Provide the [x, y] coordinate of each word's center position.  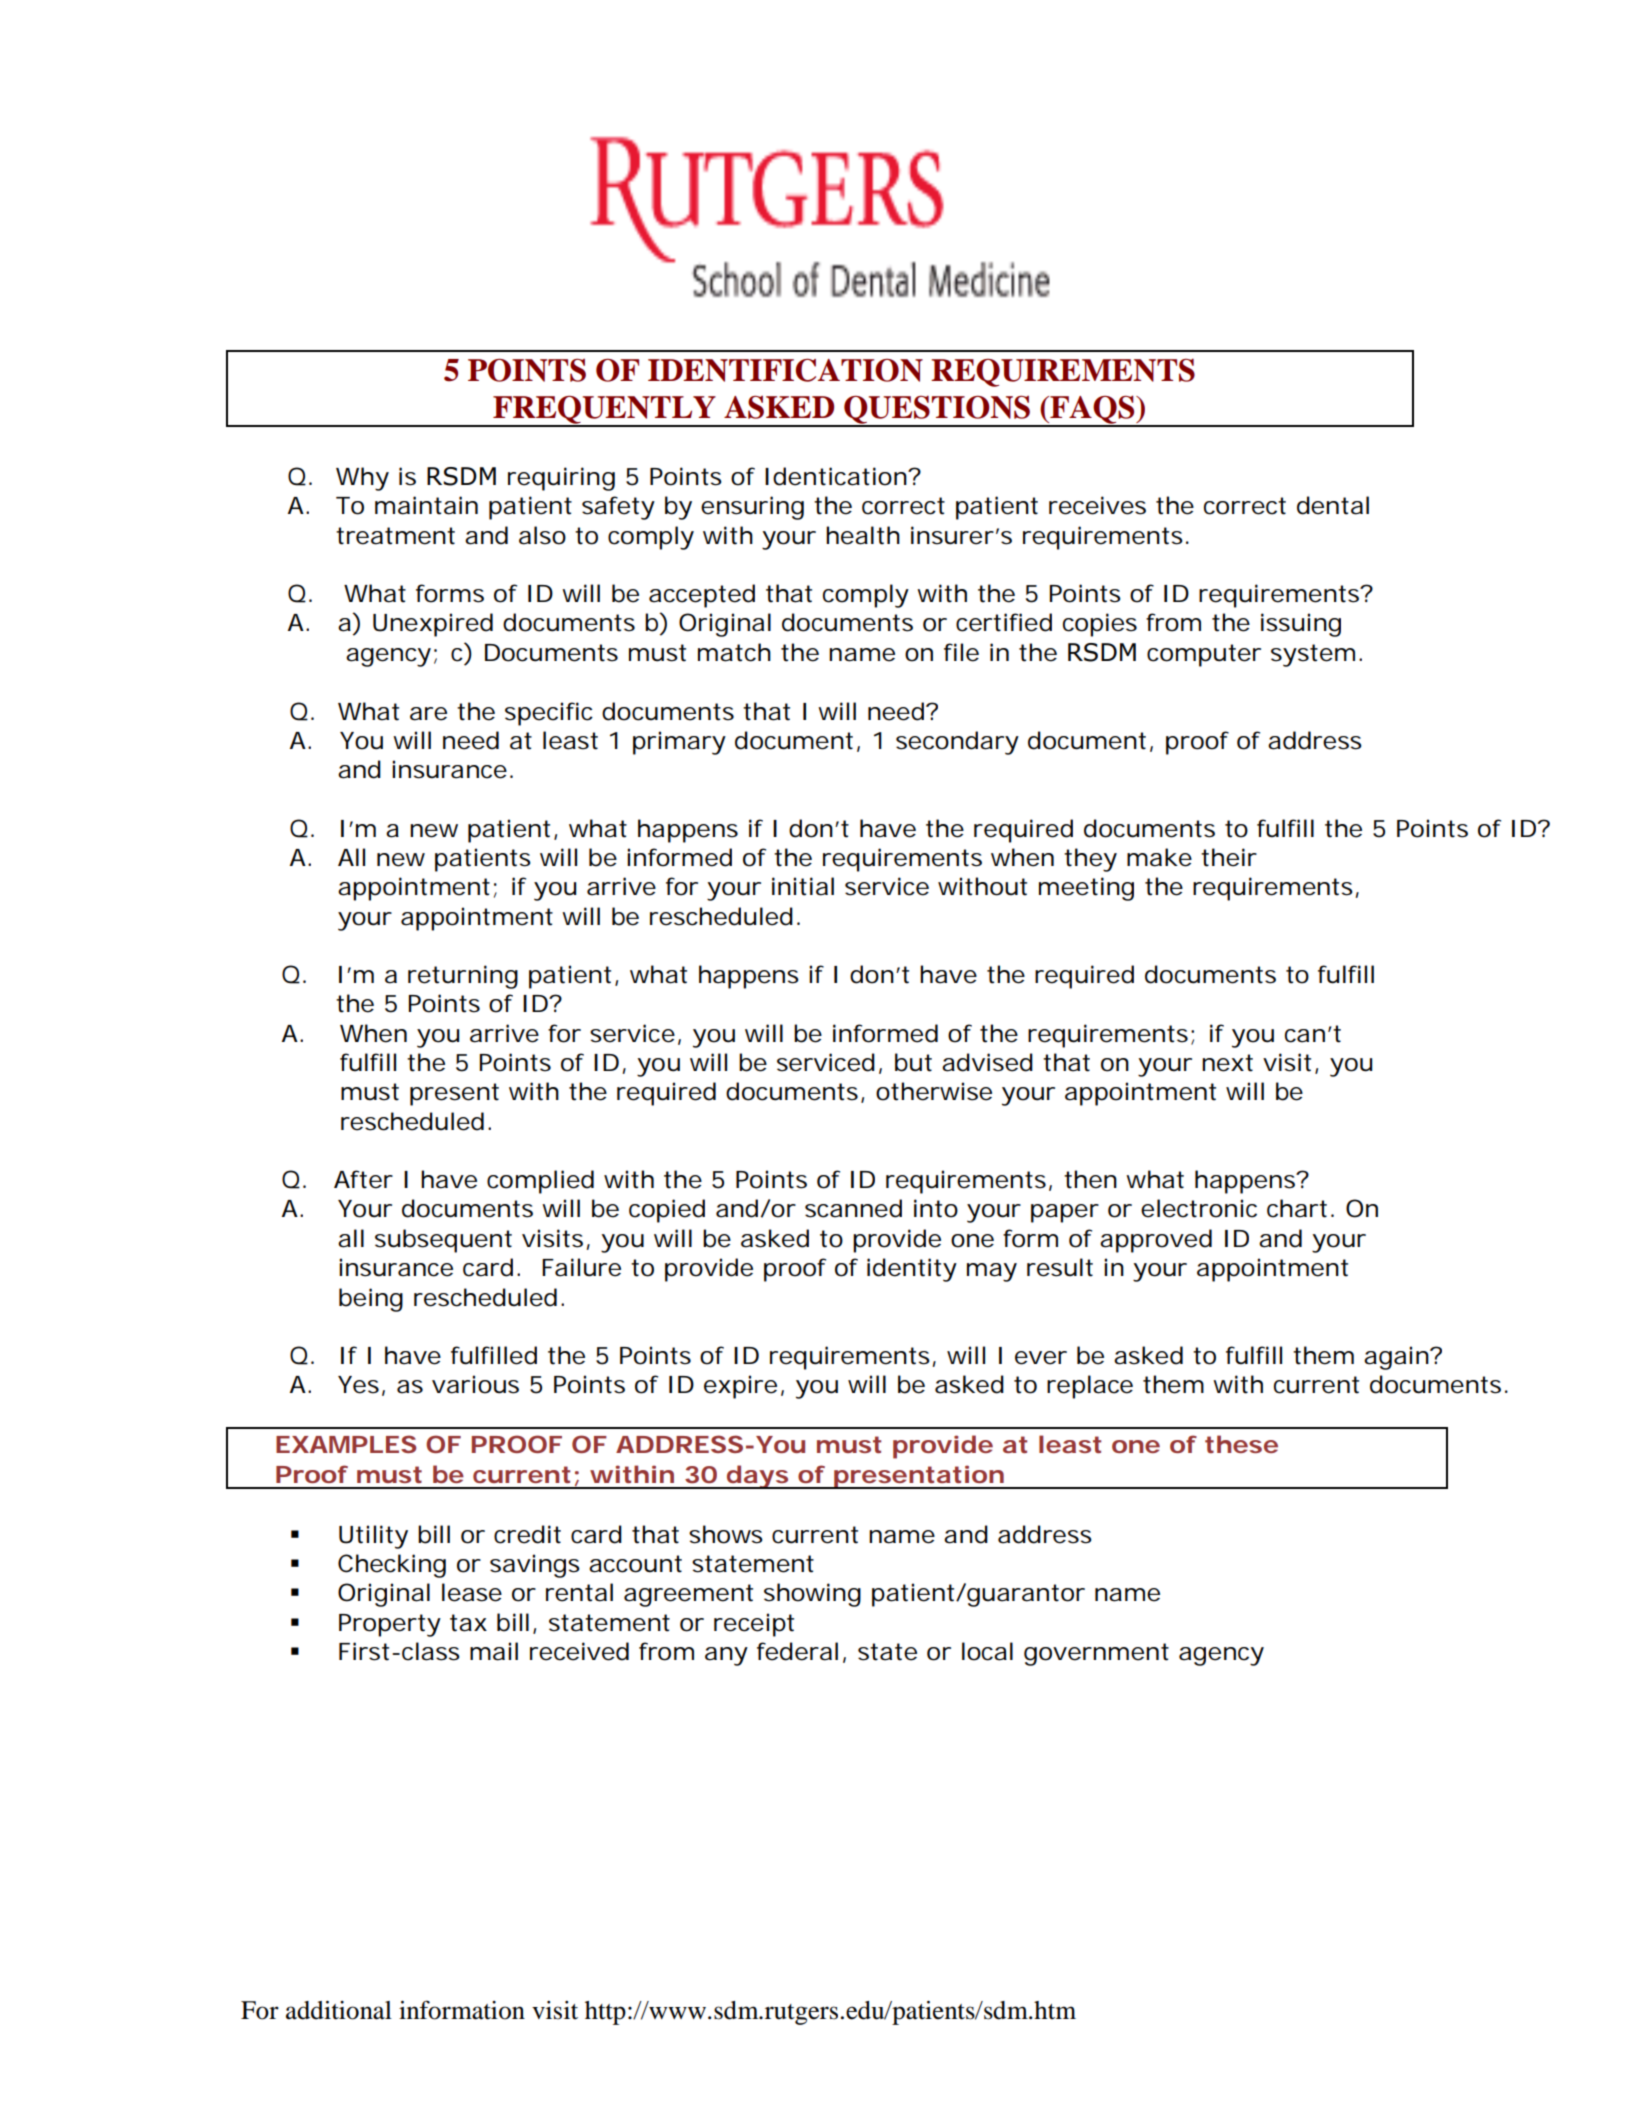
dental [1333, 505]
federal [797, 1651]
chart [1297, 1208]
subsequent [443, 1241]
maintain [426, 505]
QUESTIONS [937, 411]
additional [339, 2010]
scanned [853, 1208]
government [1096, 1654]
